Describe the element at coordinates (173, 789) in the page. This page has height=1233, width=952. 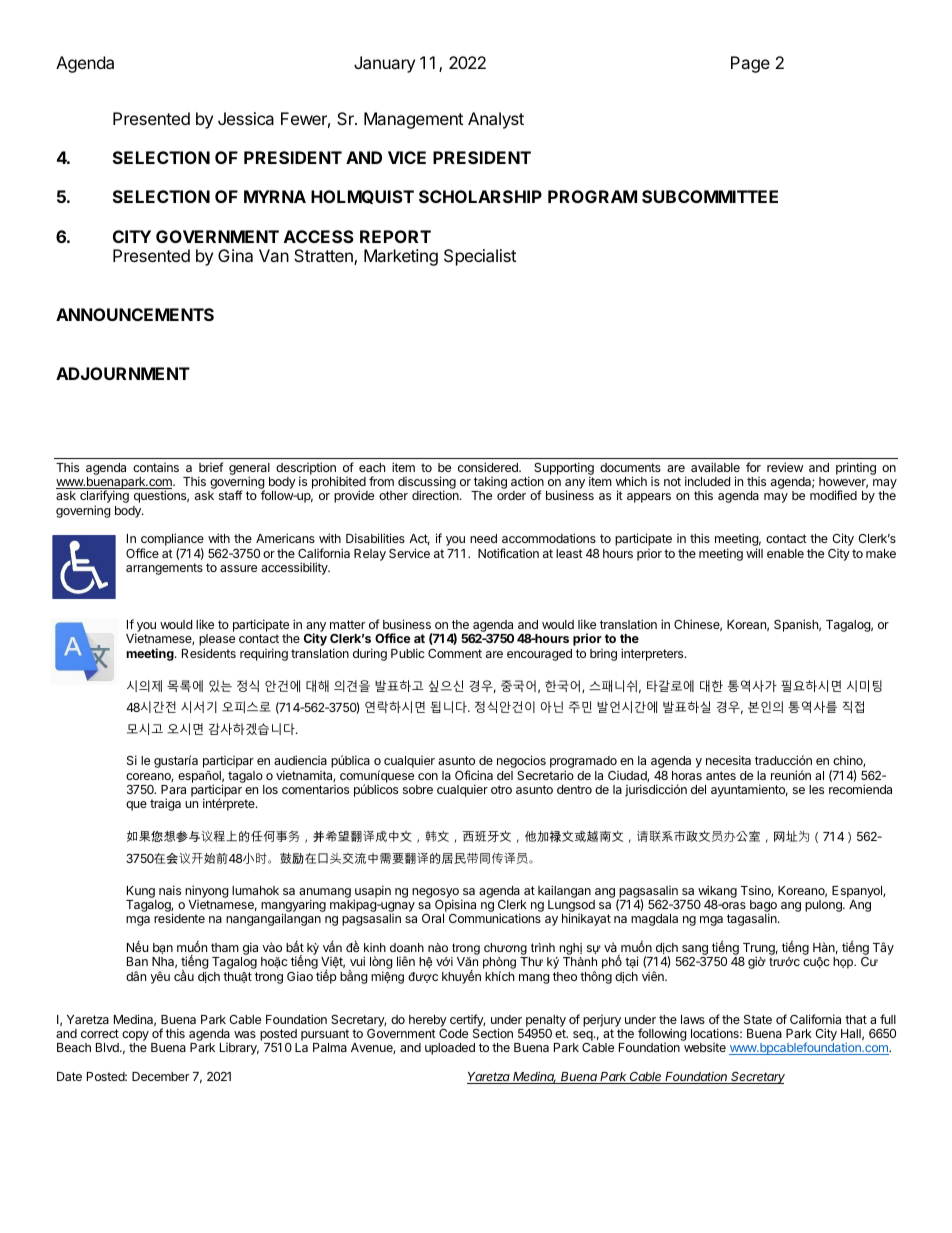
I see `Para` at that location.
